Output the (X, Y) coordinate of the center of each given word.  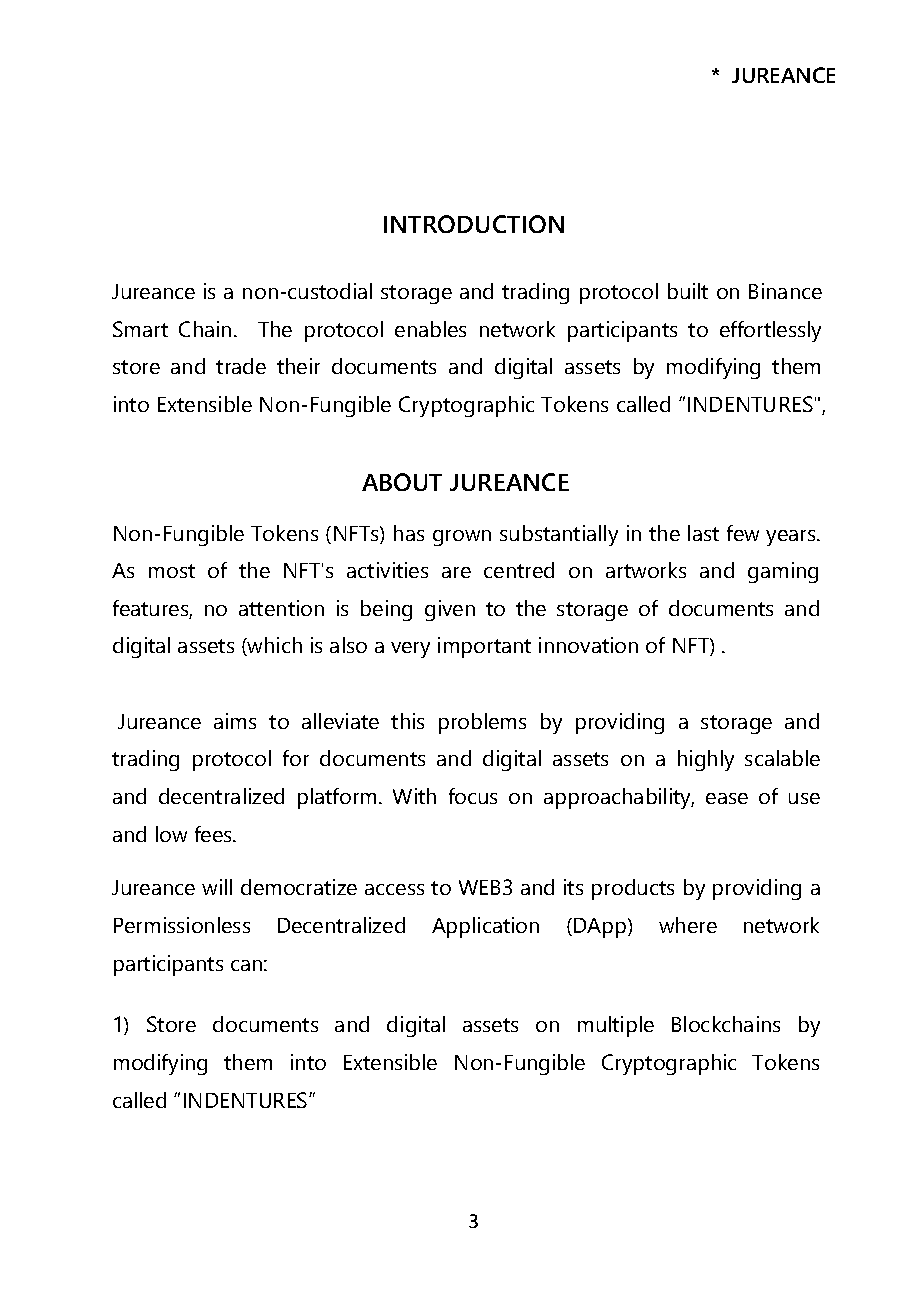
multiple (616, 1026)
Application (485, 927)
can (246, 965)
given (450, 610)
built (688, 291)
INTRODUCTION (474, 224)
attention (281, 608)
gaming (783, 572)
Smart (140, 329)
